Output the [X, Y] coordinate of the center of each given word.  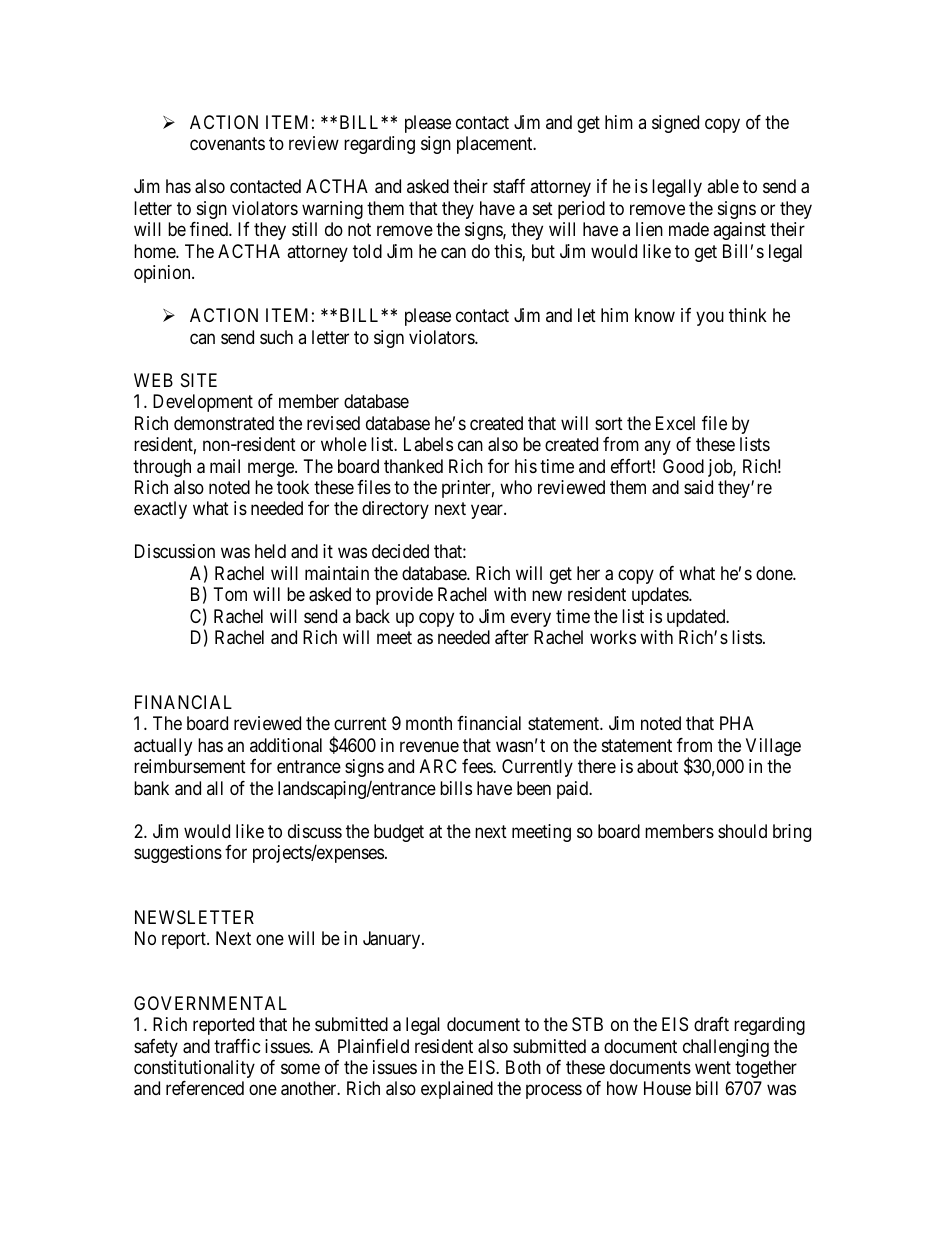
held [270, 551]
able [723, 186]
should [742, 831]
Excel [675, 423]
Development [203, 403]
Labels [428, 444]
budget [399, 833]
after [512, 637]
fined [210, 229]
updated [697, 618]
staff [509, 186]
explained [457, 1090]
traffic [237, 1046]
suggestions [178, 854]
